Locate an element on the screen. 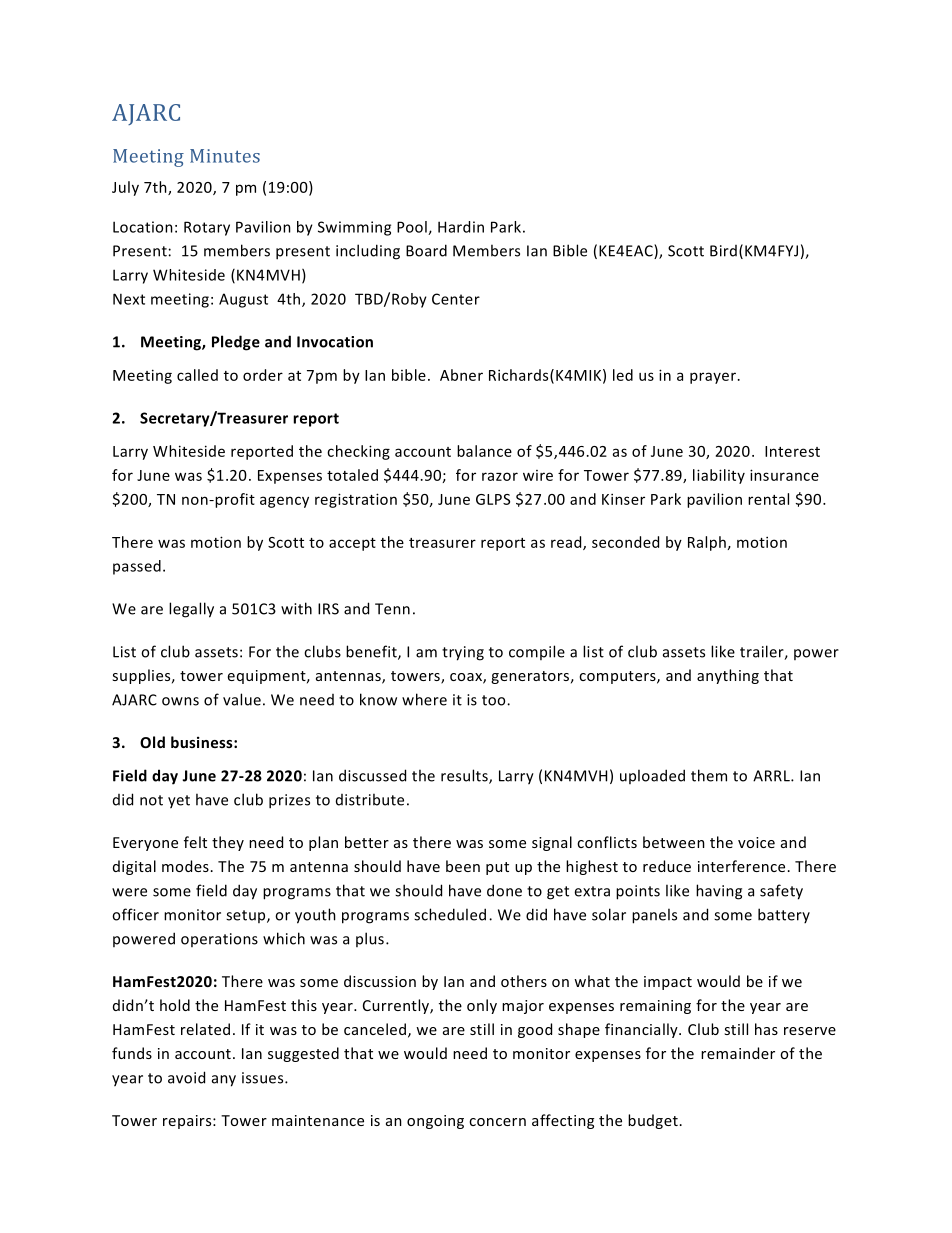  interference is located at coordinates (741, 866).
